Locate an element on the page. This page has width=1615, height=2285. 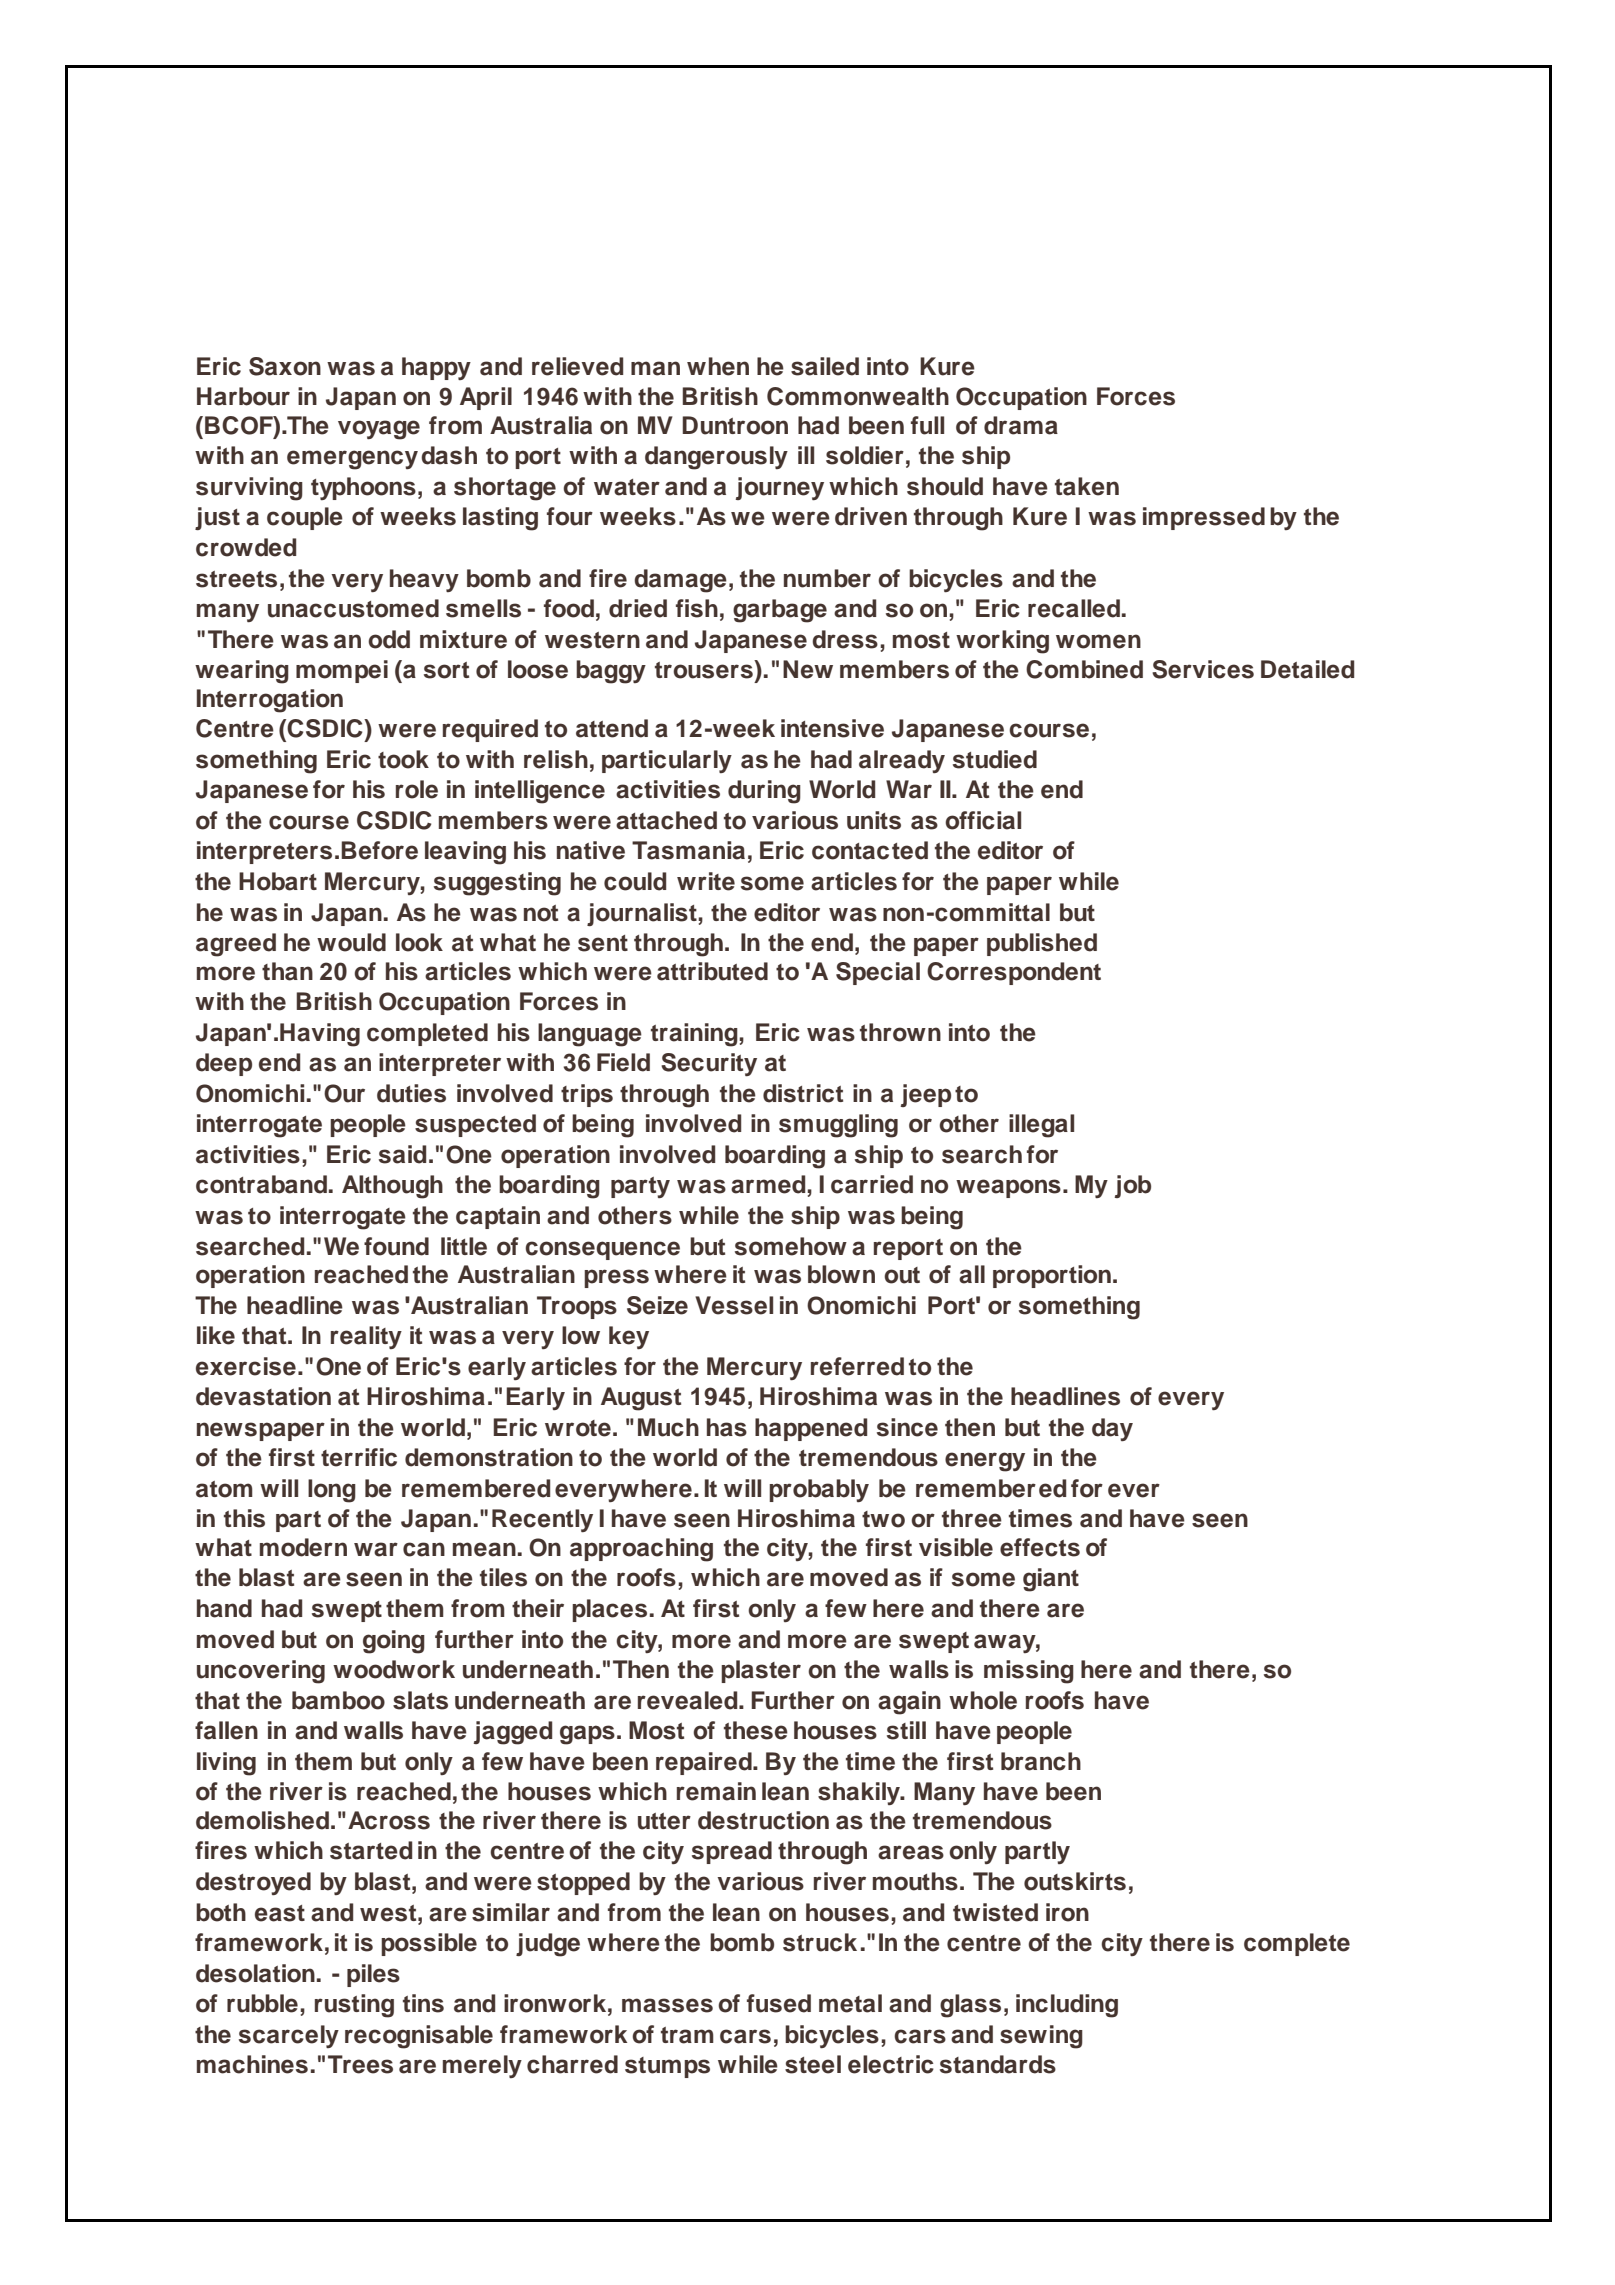
woodwork is located at coordinates (394, 1669).
